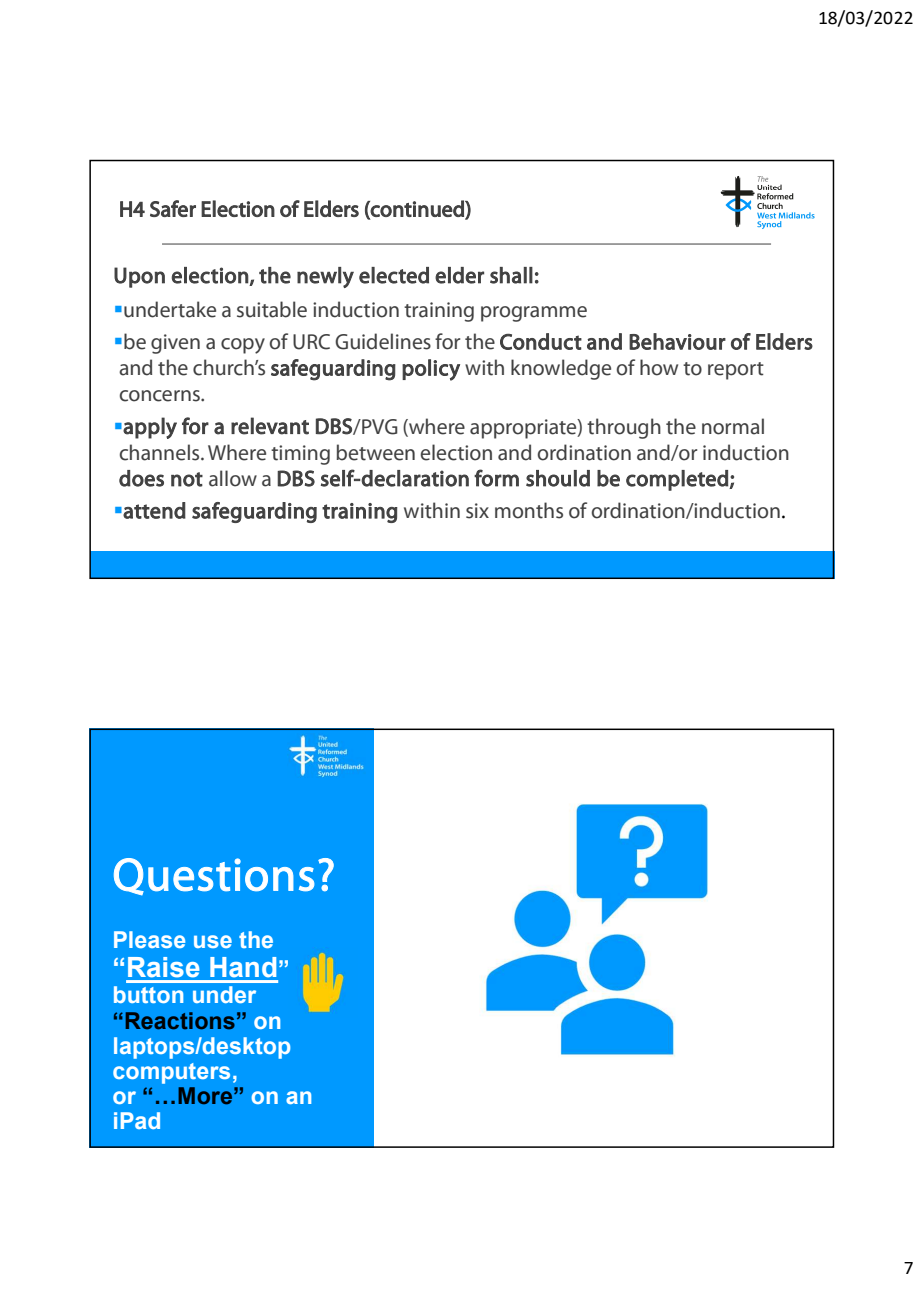  What do you see at coordinates (529, 510) in the image?
I see `months` at bounding box center [529, 510].
